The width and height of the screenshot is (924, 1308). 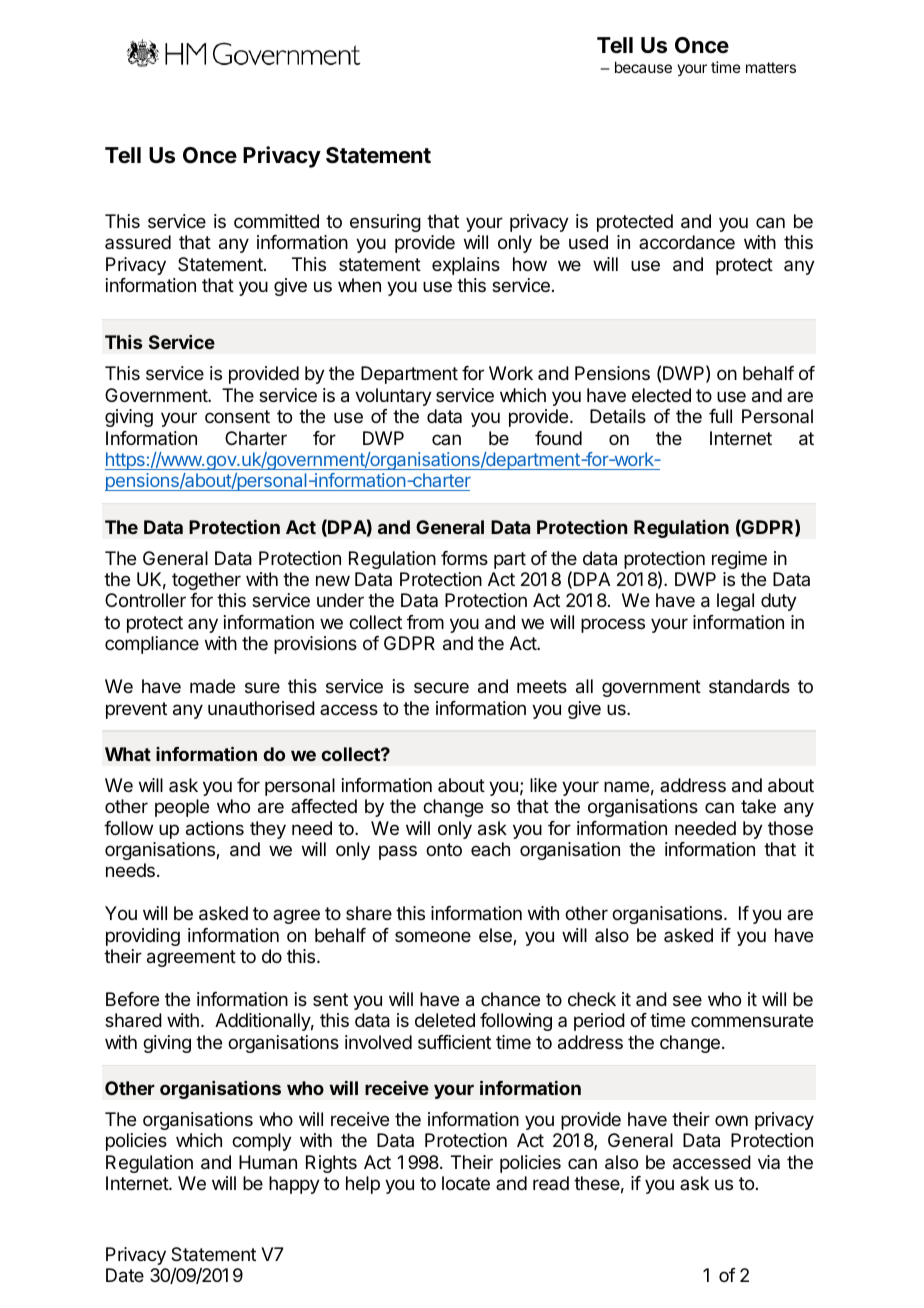 What do you see at coordinates (385, 223) in the screenshot?
I see `ensuring` at bounding box center [385, 223].
